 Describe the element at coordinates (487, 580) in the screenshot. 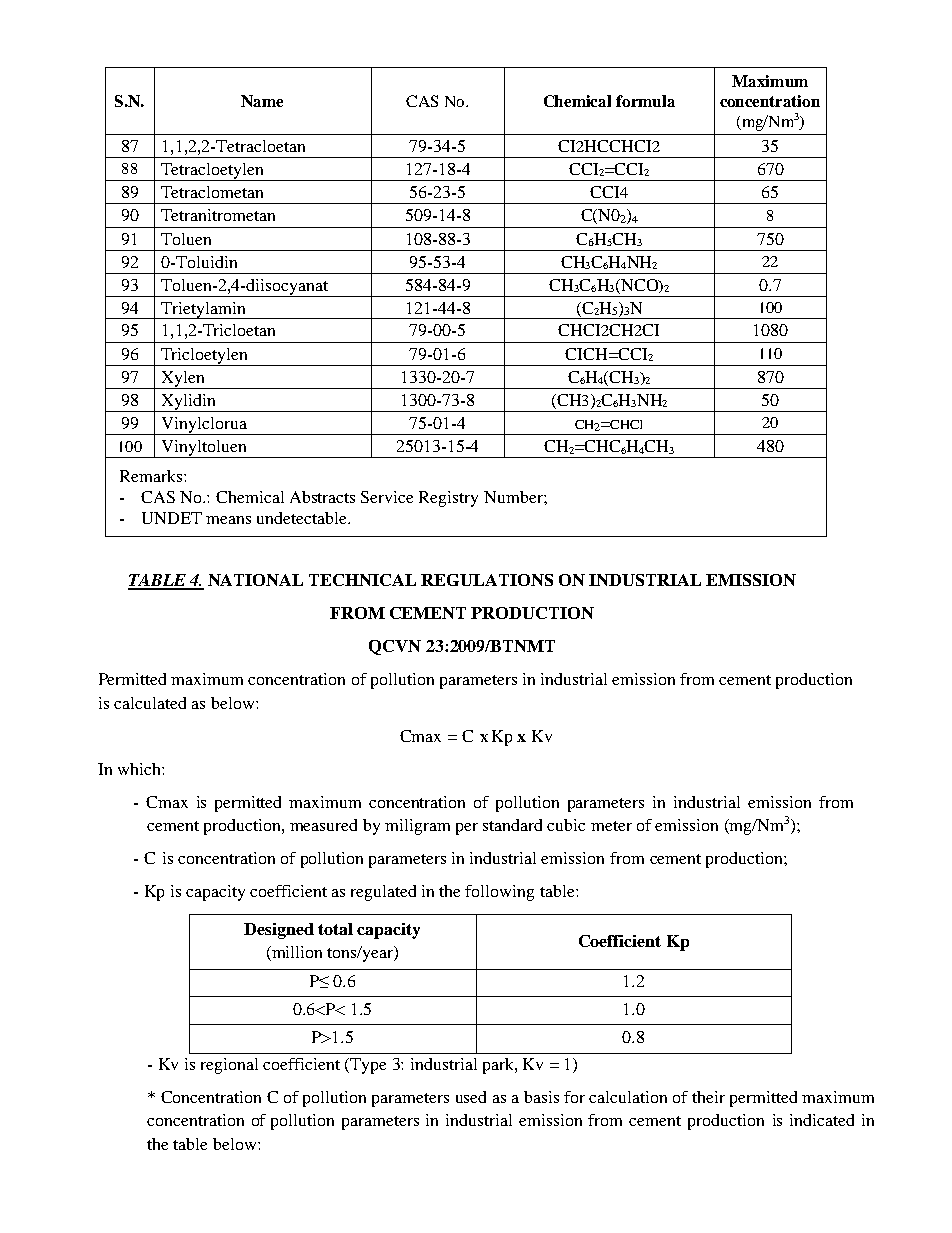

I see `REGULATIONS` at that location.
